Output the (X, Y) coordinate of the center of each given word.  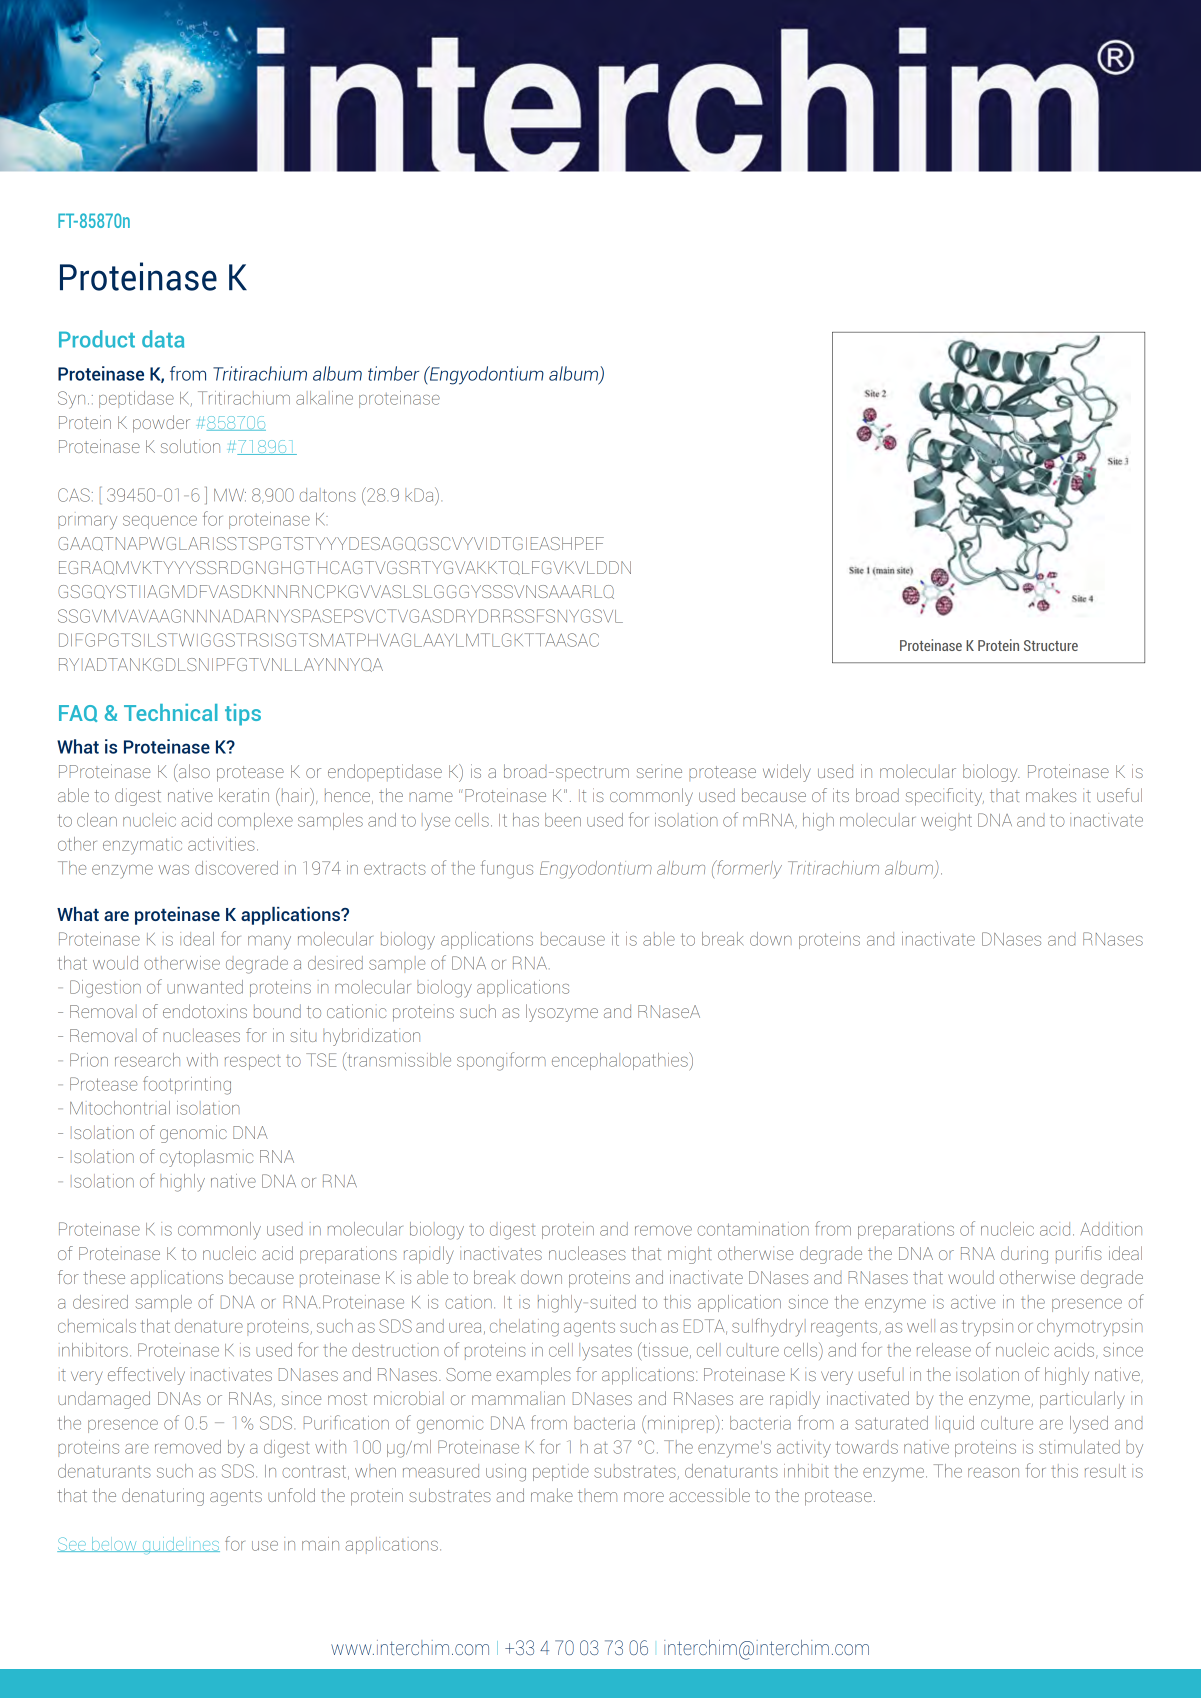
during (1024, 1255)
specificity (945, 797)
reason (993, 1473)
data (163, 339)
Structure (1051, 645)
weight (946, 822)
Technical (171, 712)
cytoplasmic (206, 1158)
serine (659, 771)
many (269, 943)
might (690, 1255)
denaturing (163, 1497)
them (597, 1495)
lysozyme (562, 1013)
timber (393, 373)
